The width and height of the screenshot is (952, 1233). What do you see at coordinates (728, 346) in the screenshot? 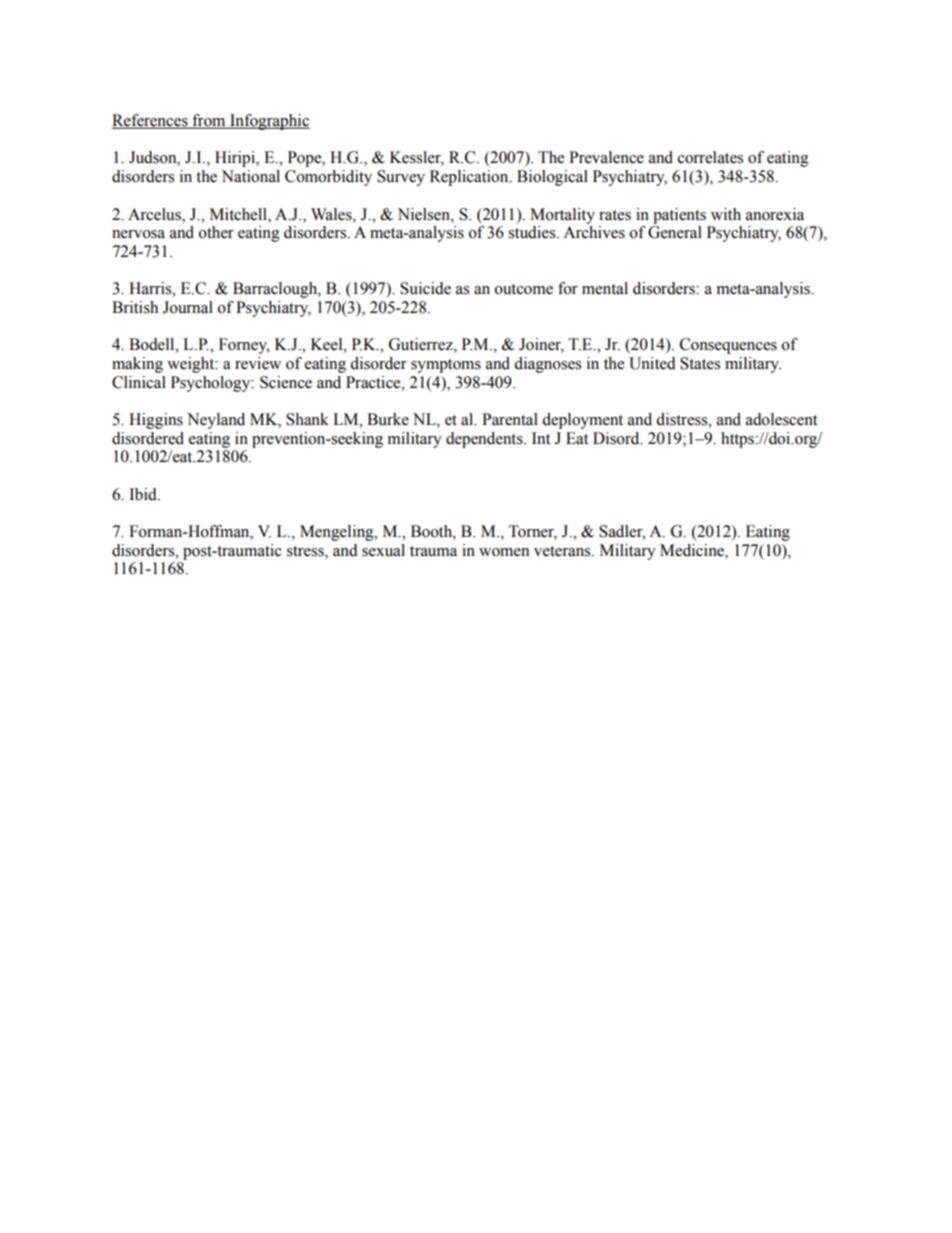
I see `Consequences` at bounding box center [728, 346].
